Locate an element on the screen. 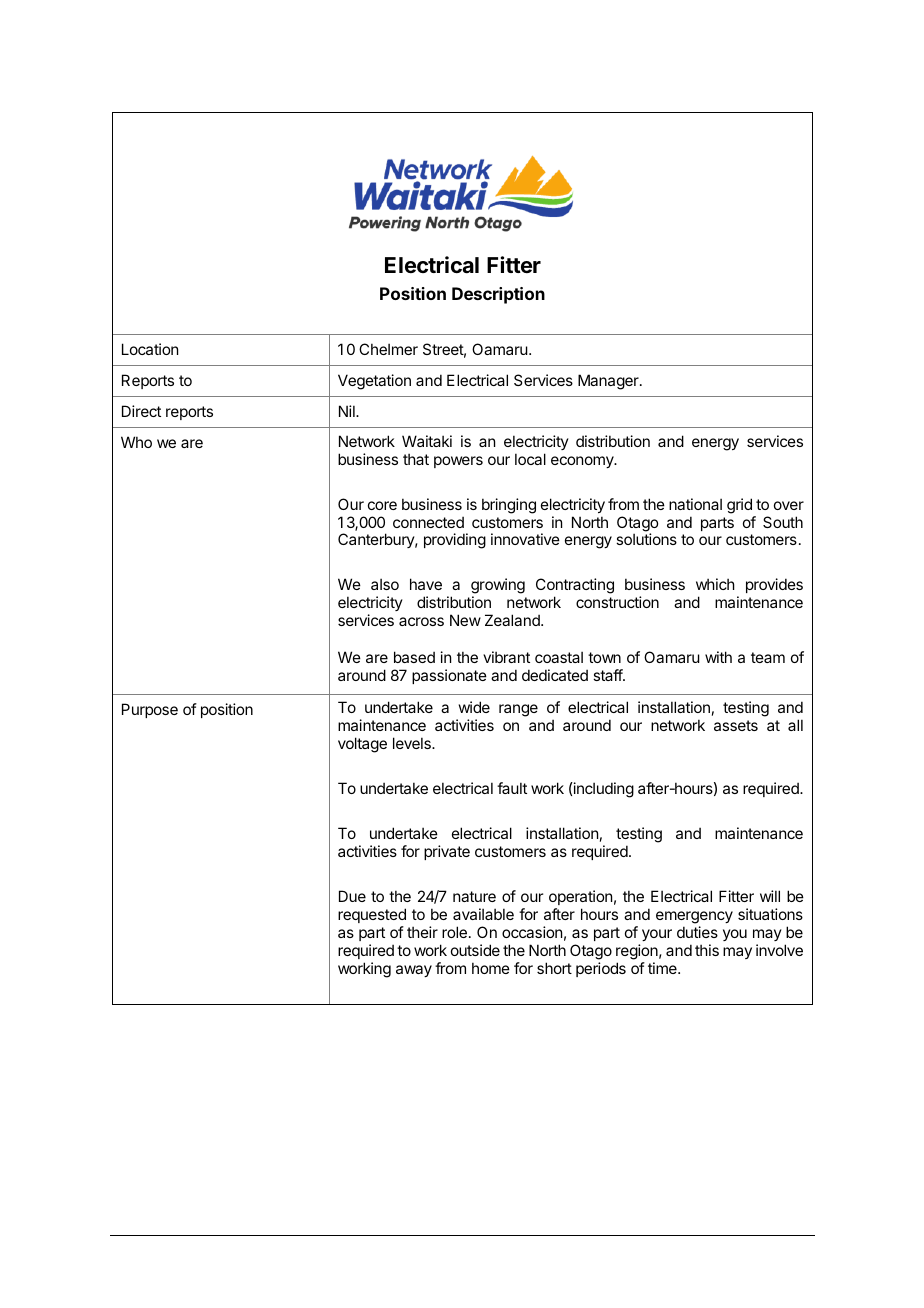  voltage is located at coordinates (362, 745).
